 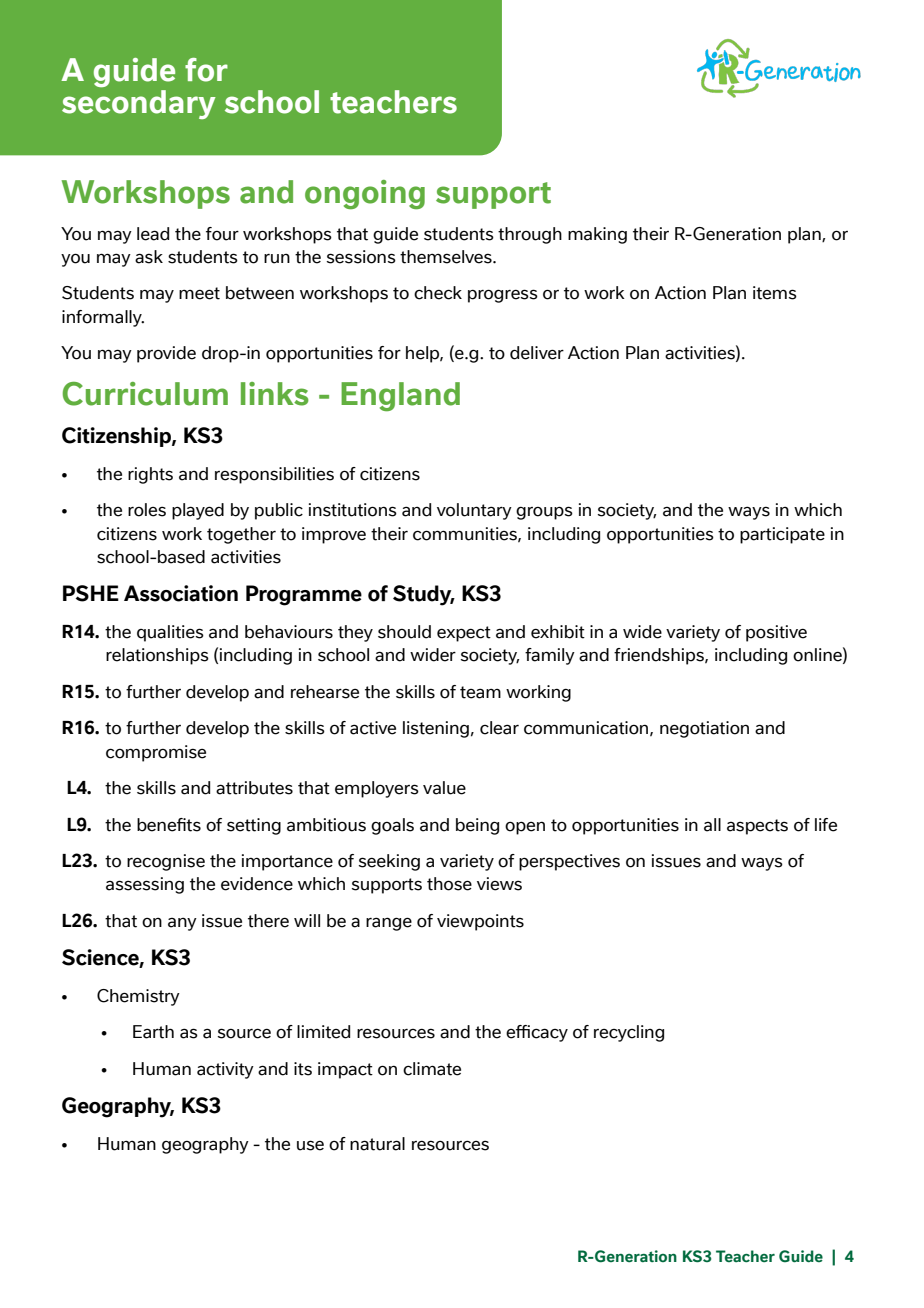 What do you see at coordinates (782, 535) in the document?
I see `participate` at bounding box center [782, 535].
